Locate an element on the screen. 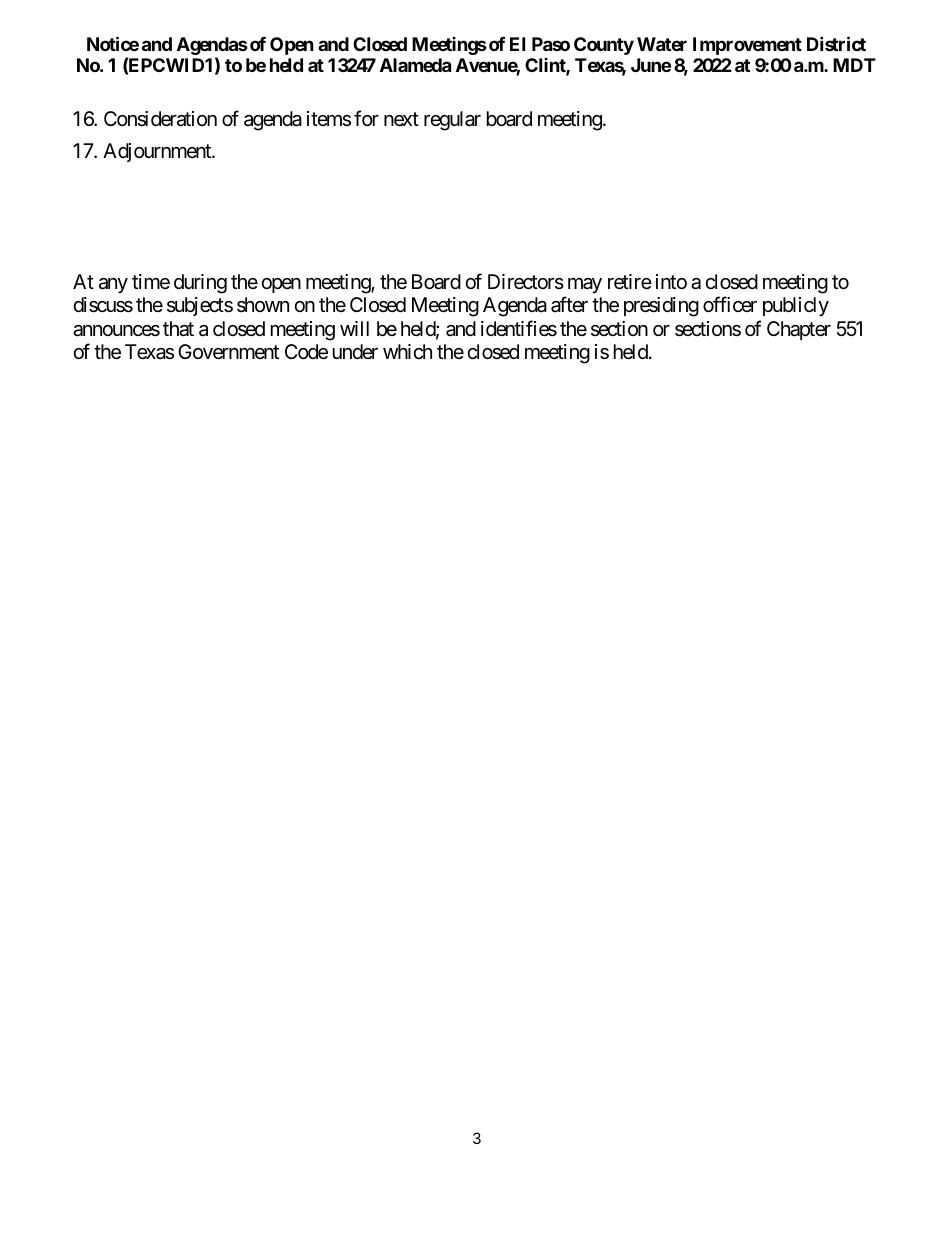 This screenshot has width=952, height=1233. may is located at coordinates (585, 285).
